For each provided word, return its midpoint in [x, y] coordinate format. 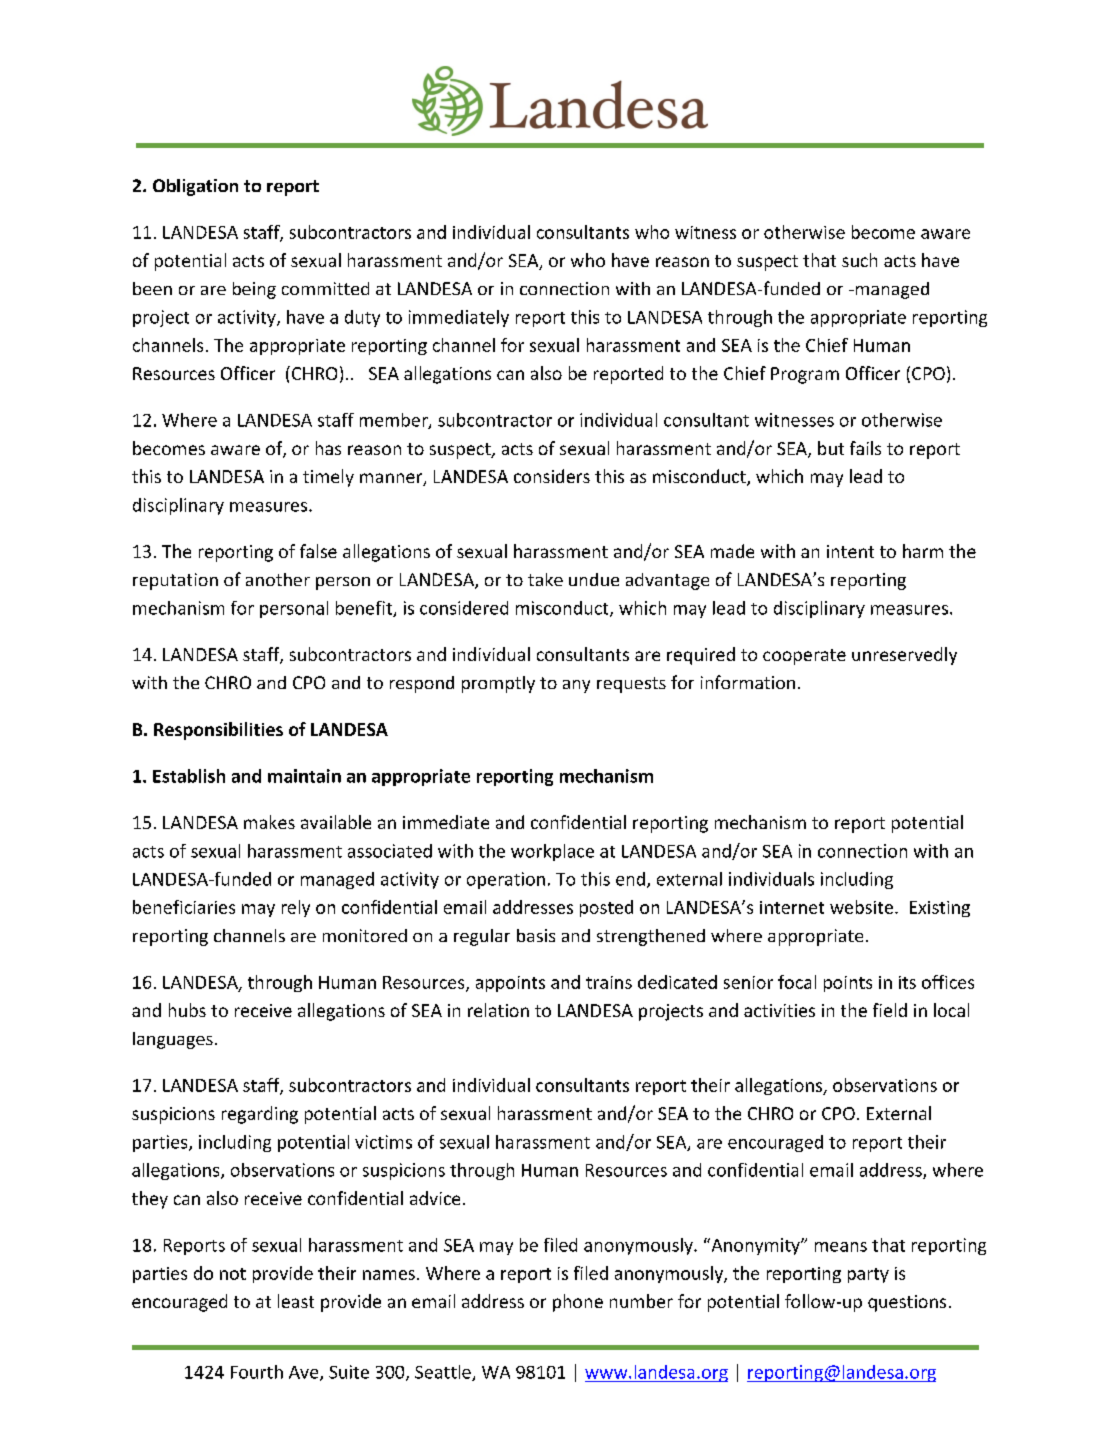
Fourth [257, 1372]
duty [362, 318]
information [748, 682]
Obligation [195, 187]
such [859, 260]
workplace [552, 852]
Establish [189, 776]
